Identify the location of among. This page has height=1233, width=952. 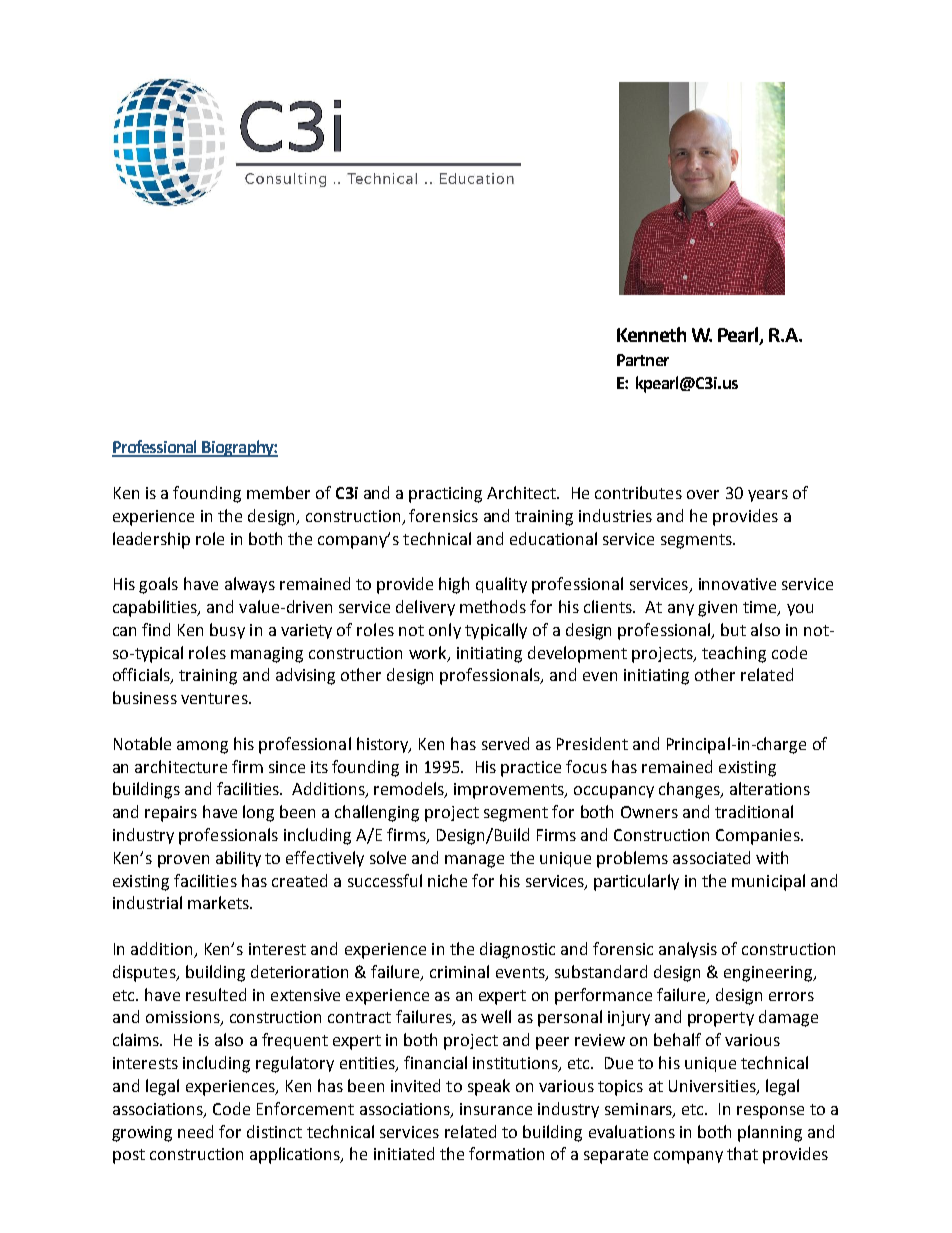
(202, 747).
